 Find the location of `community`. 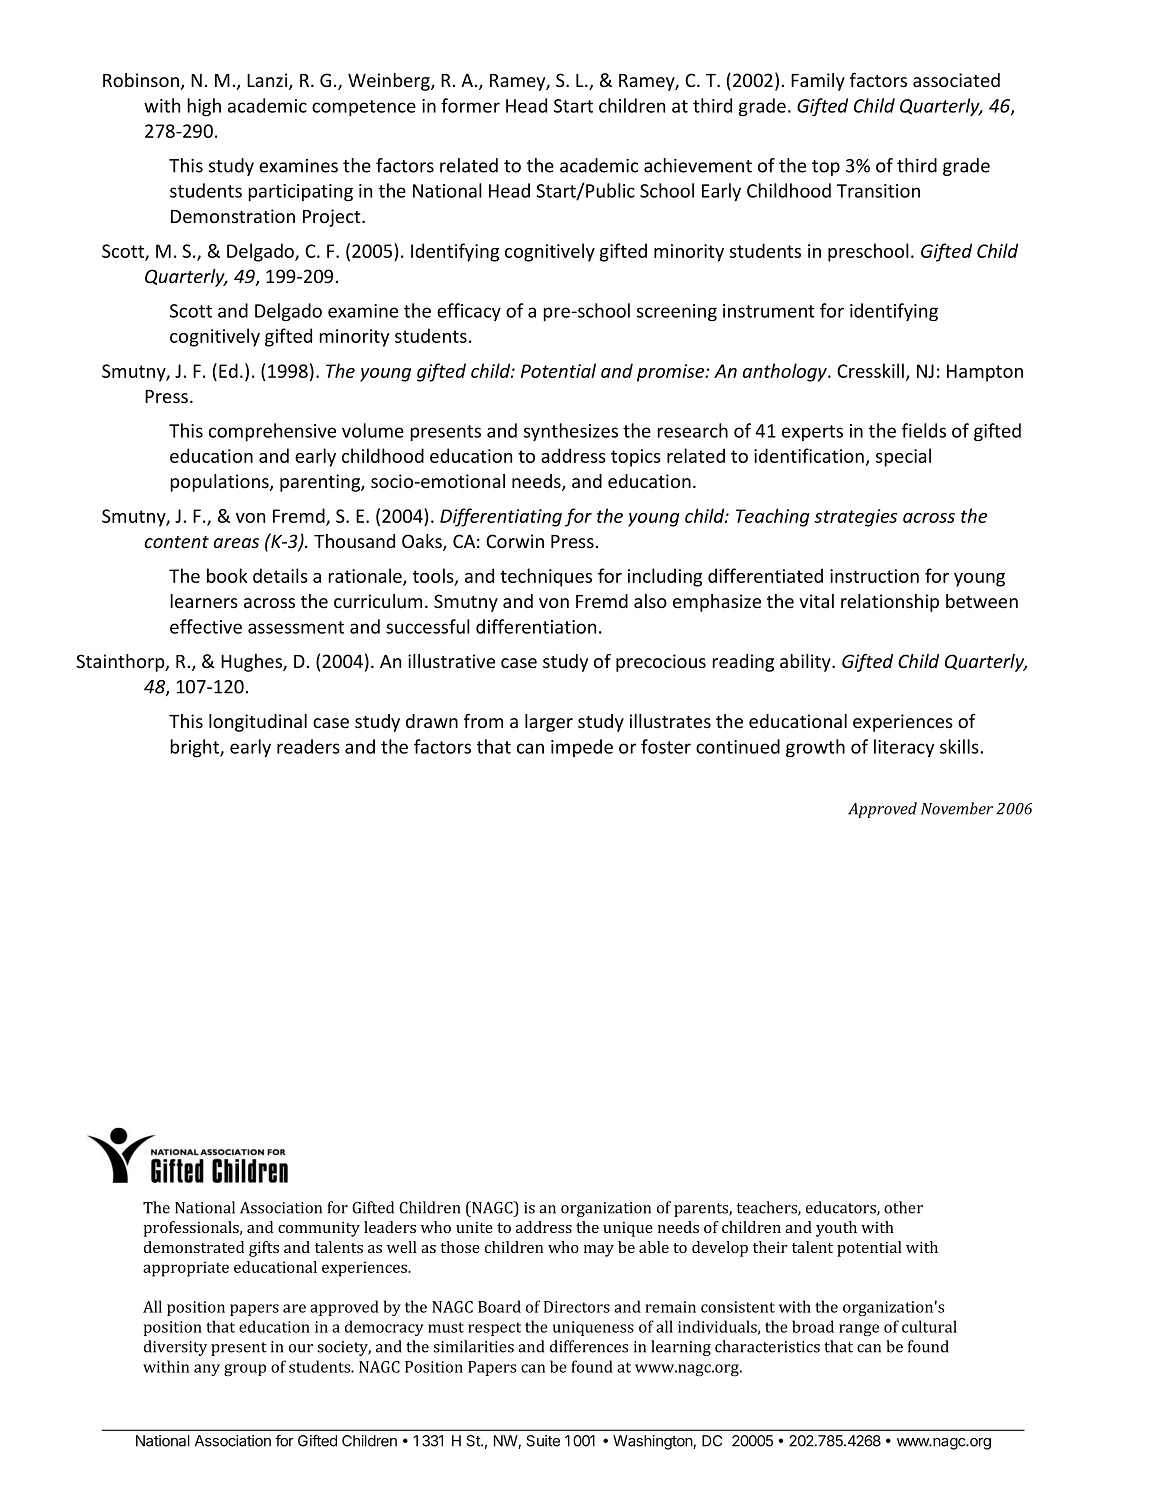

community is located at coordinates (319, 1229).
